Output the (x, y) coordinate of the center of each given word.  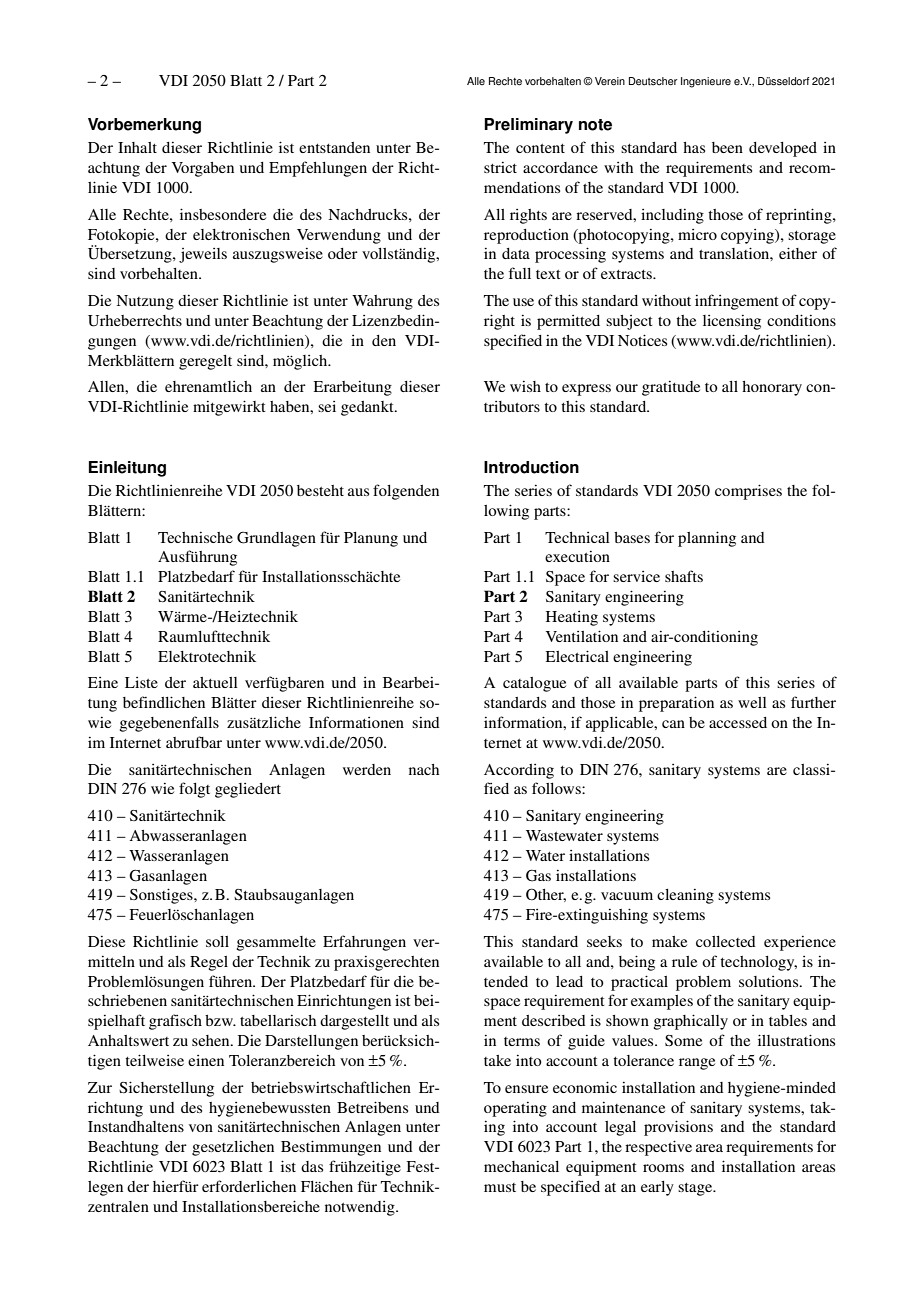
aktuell (215, 682)
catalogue (534, 684)
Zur (100, 1087)
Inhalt (137, 147)
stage (696, 1189)
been (727, 147)
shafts (684, 576)
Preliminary (528, 126)
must (500, 1187)
